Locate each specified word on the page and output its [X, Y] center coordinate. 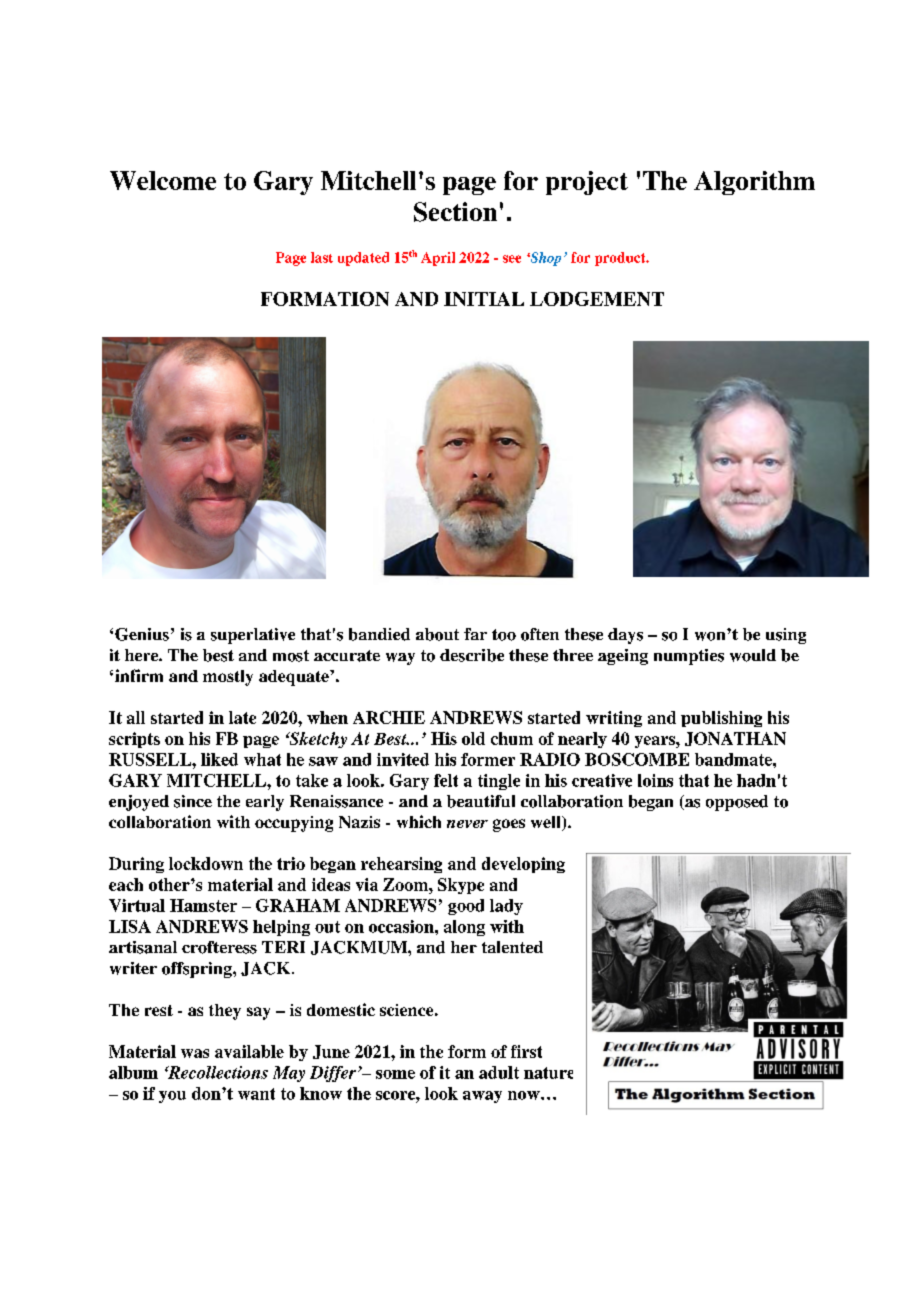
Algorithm [754, 183]
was [195, 1053]
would [753, 655]
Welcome [163, 180]
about [437, 634]
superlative [253, 636]
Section [455, 212]
